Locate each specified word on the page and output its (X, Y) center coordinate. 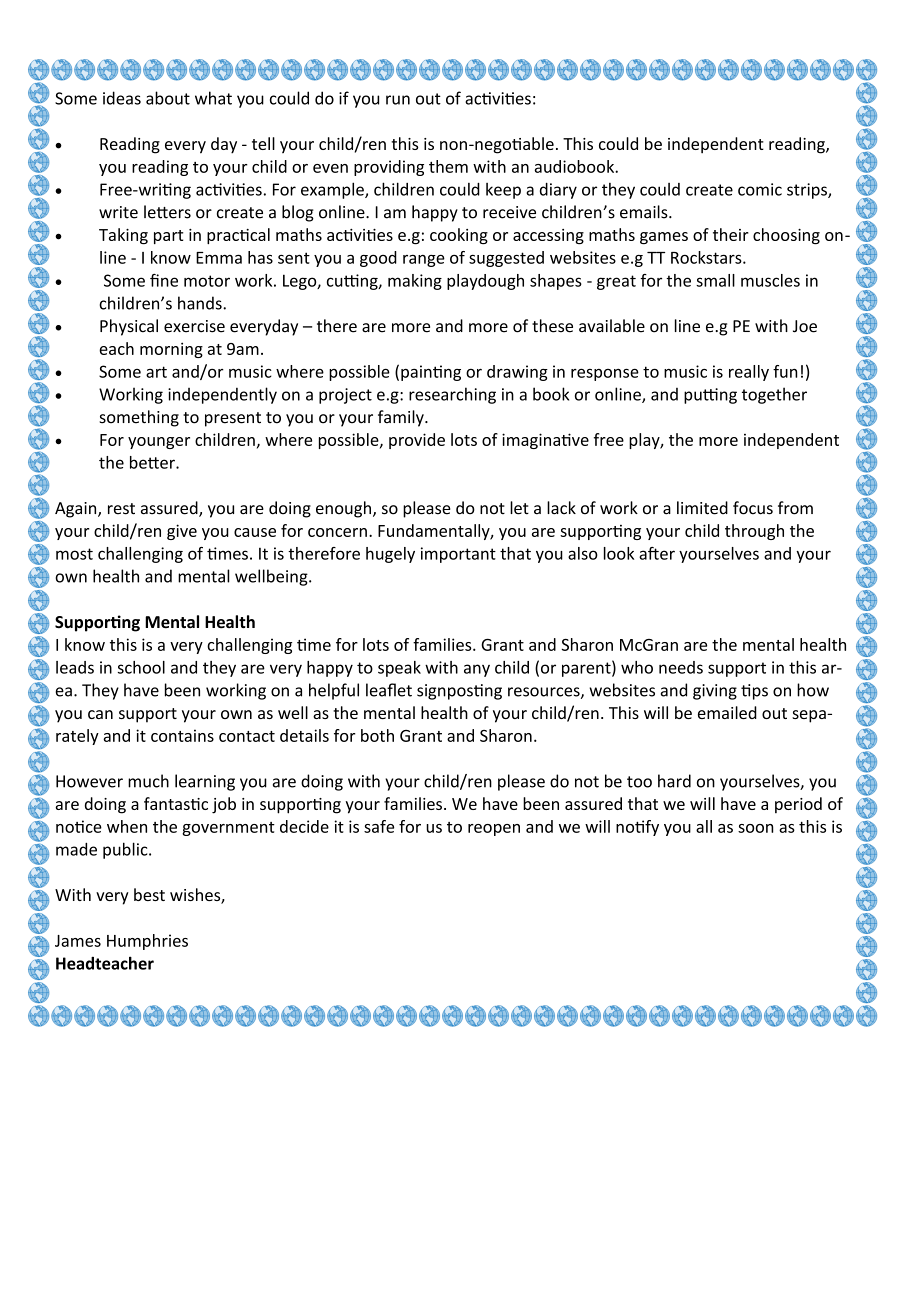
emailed (727, 712)
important (458, 555)
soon (756, 828)
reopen (494, 830)
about (168, 98)
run (398, 100)
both (377, 735)
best (149, 894)
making (415, 282)
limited (702, 508)
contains (182, 735)
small (715, 280)
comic (760, 189)
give (182, 532)
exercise (194, 326)
